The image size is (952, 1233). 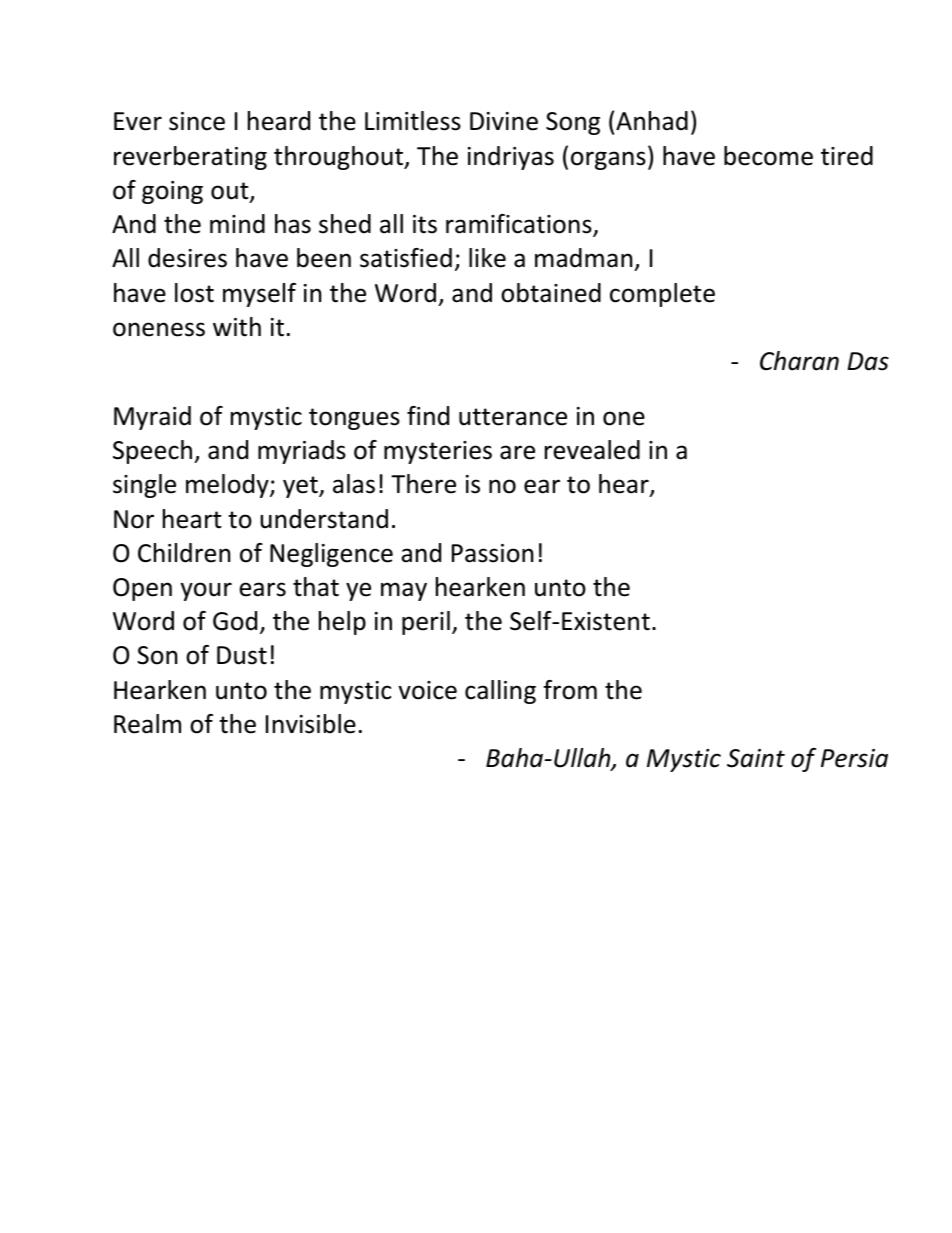 I want to click on Charan, so click(x=799, y=361).
